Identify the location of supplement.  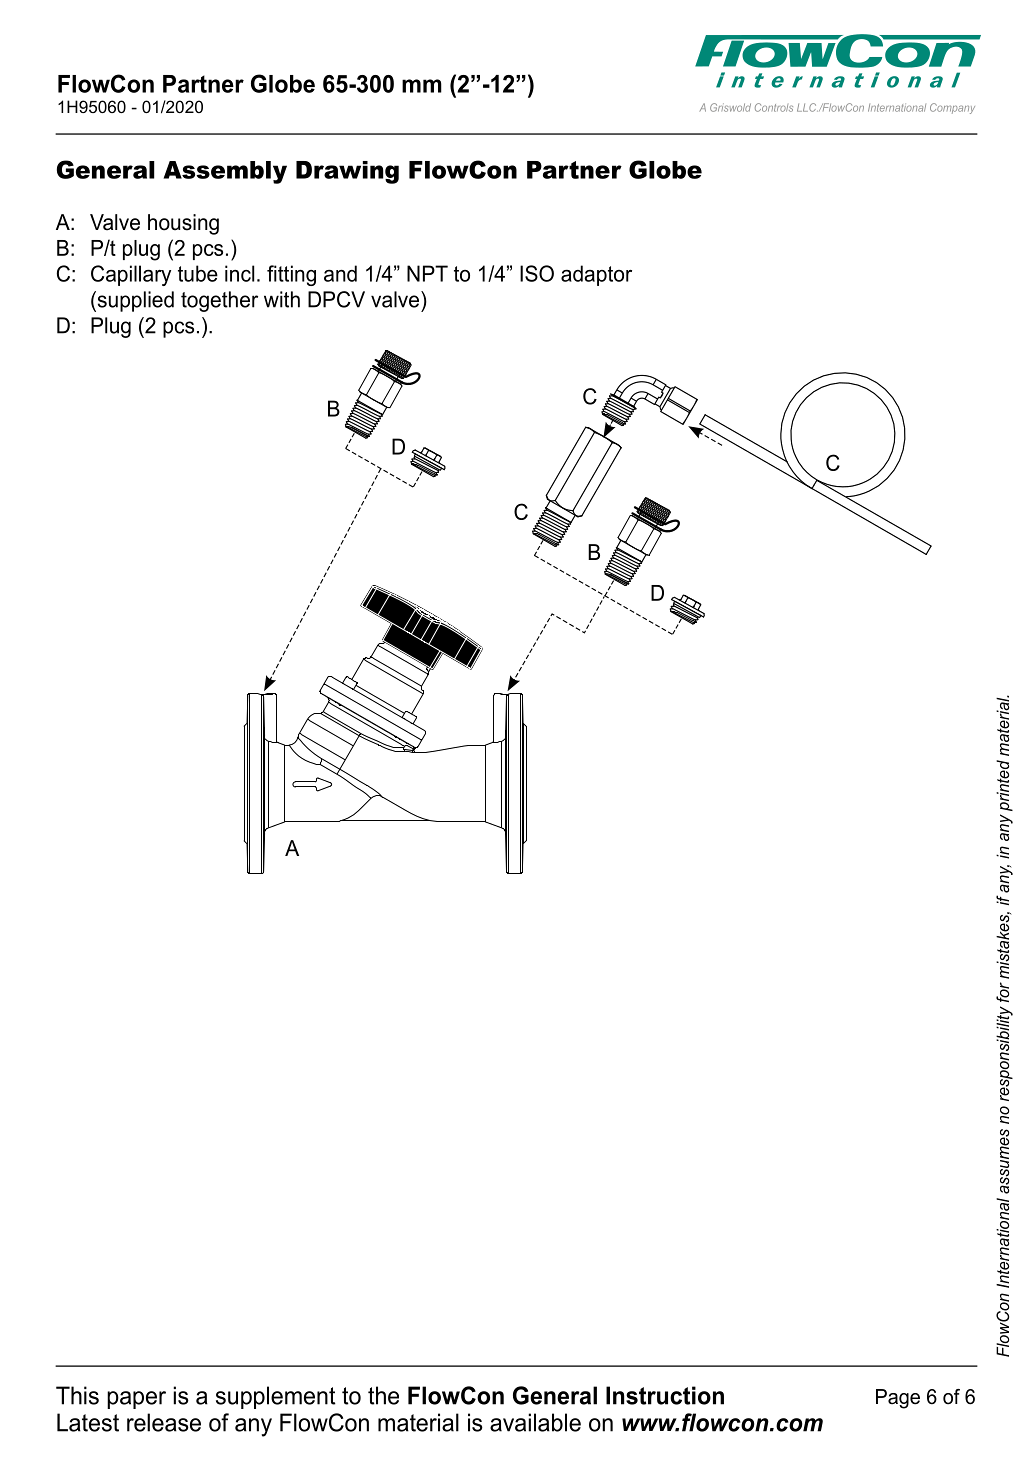
(276, 1397).
